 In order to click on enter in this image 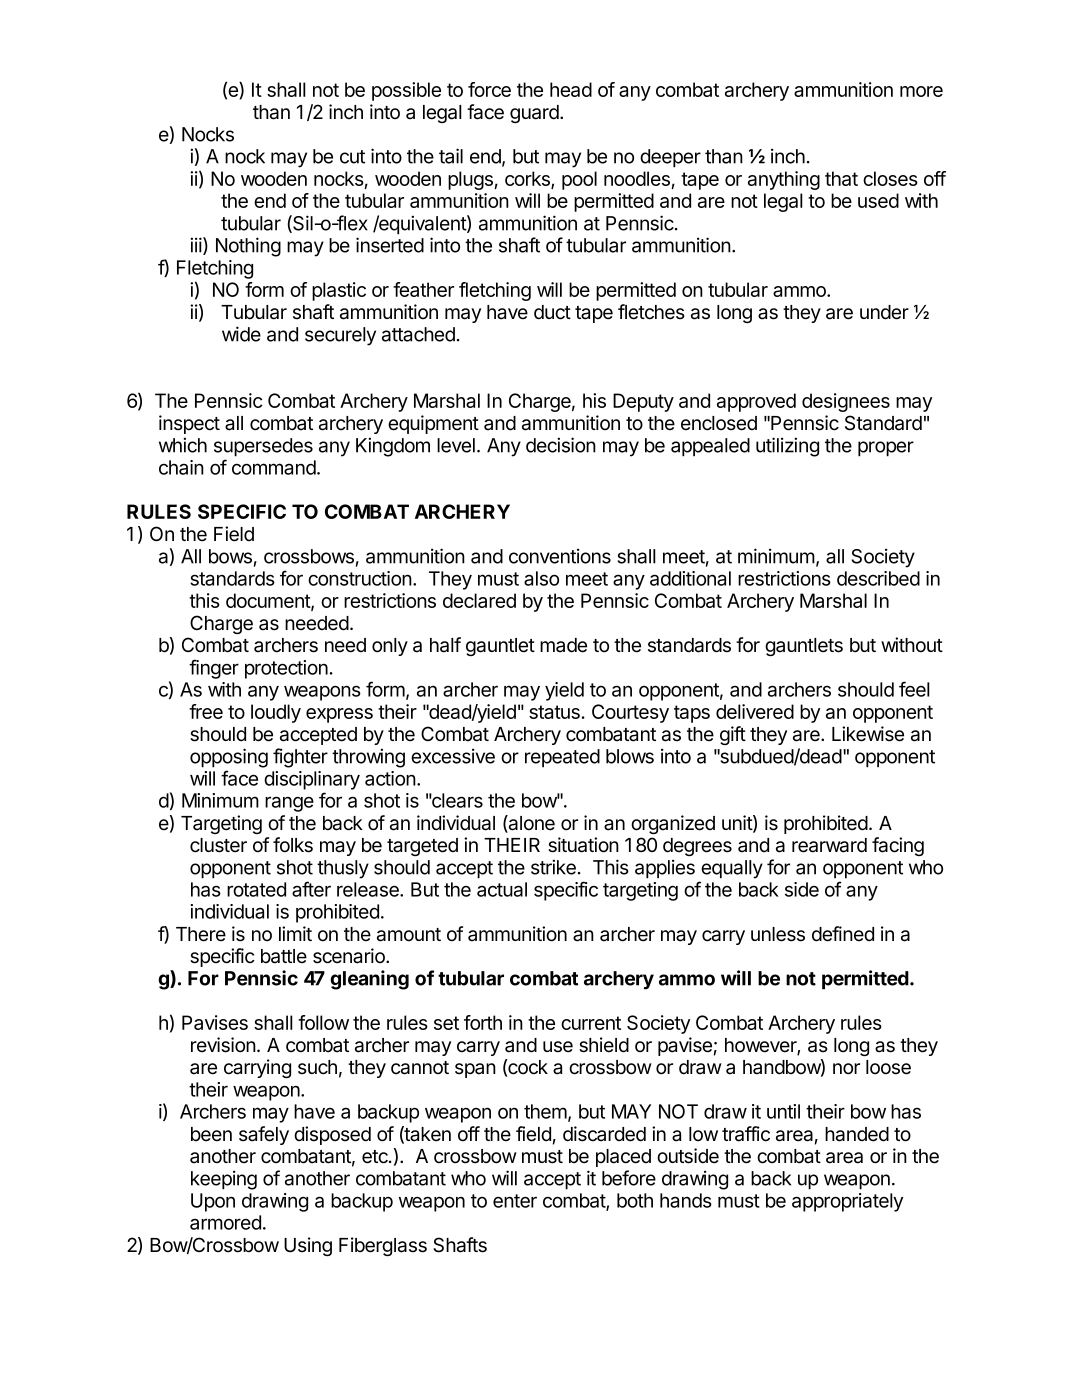, I will do `click(515, 1201)`.
